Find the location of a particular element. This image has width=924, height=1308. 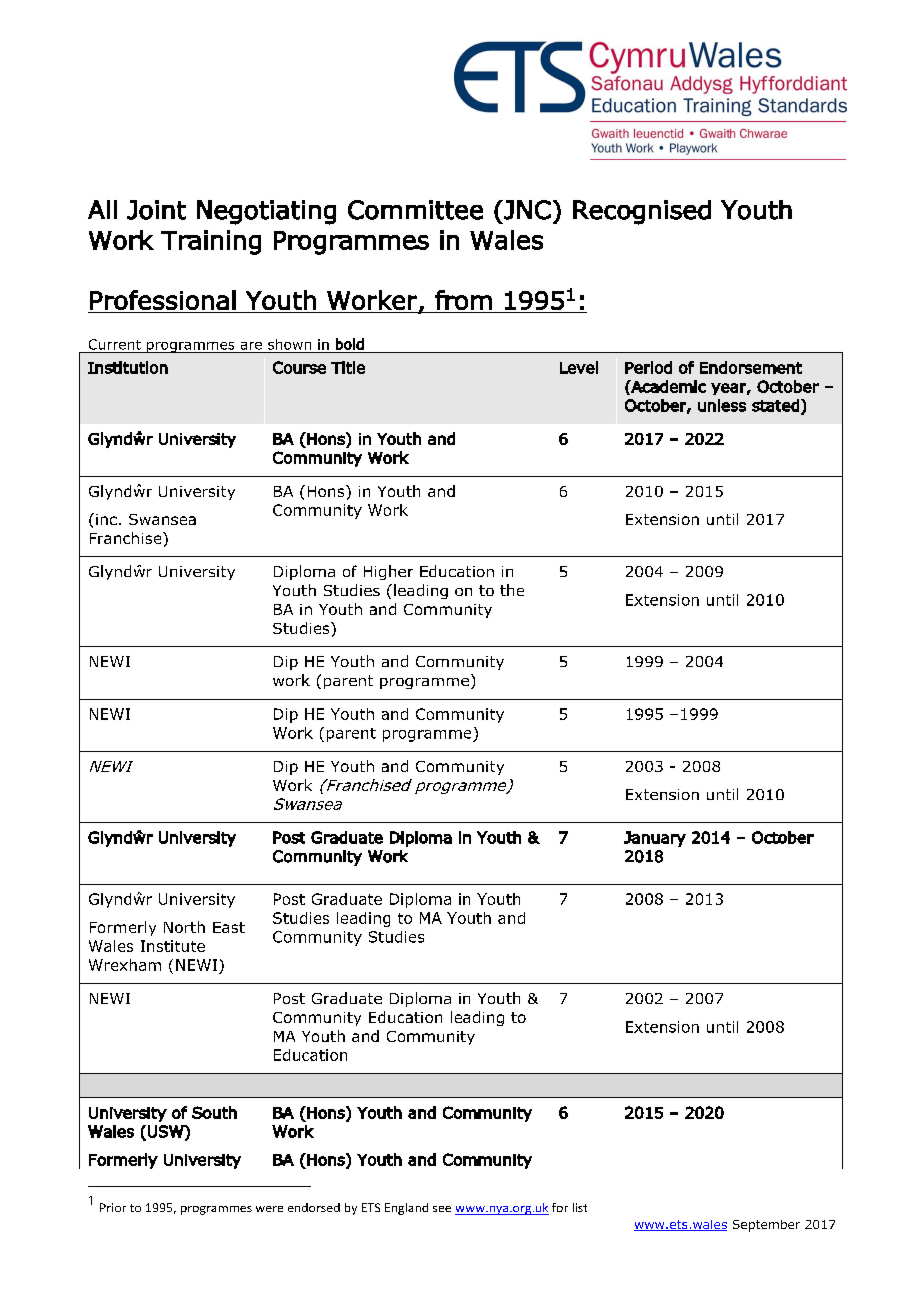

the is located at coordinates (512, 590).
